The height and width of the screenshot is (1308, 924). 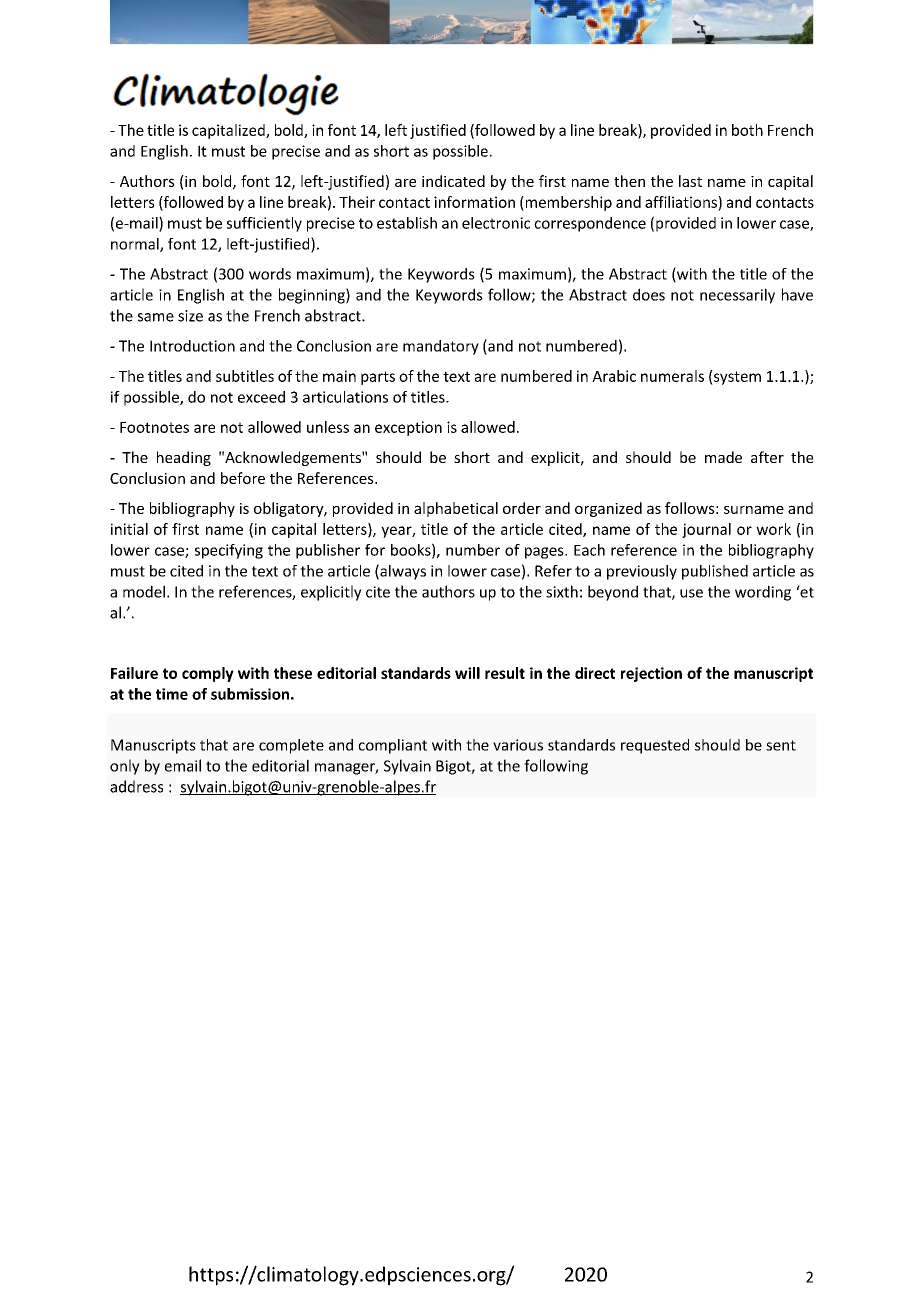 What do you see at coordinates (723, 457) in the screenshot?
I see `made` at bounding box center [723, 457].
